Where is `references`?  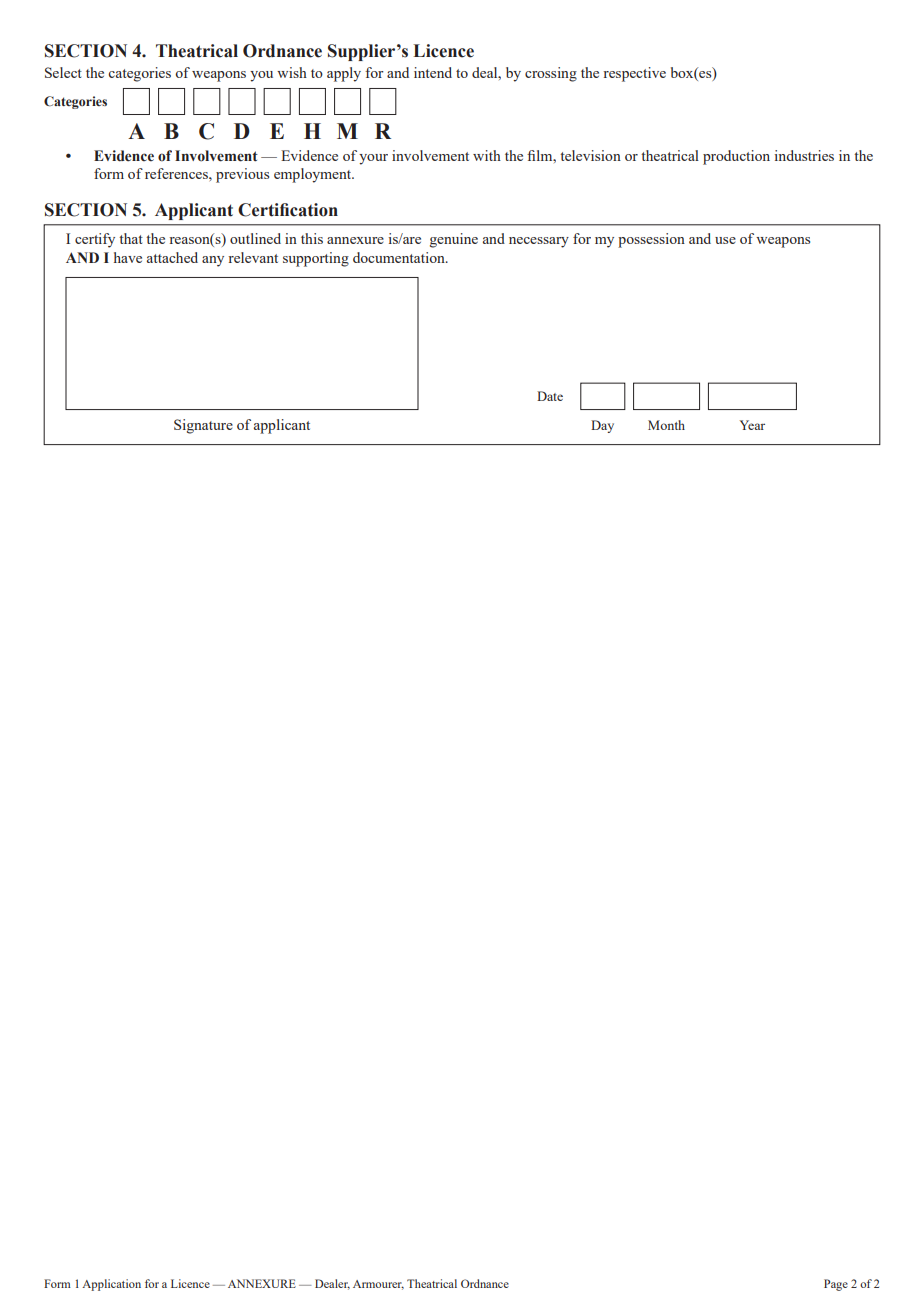 references is located at coordinates (177, 173).
